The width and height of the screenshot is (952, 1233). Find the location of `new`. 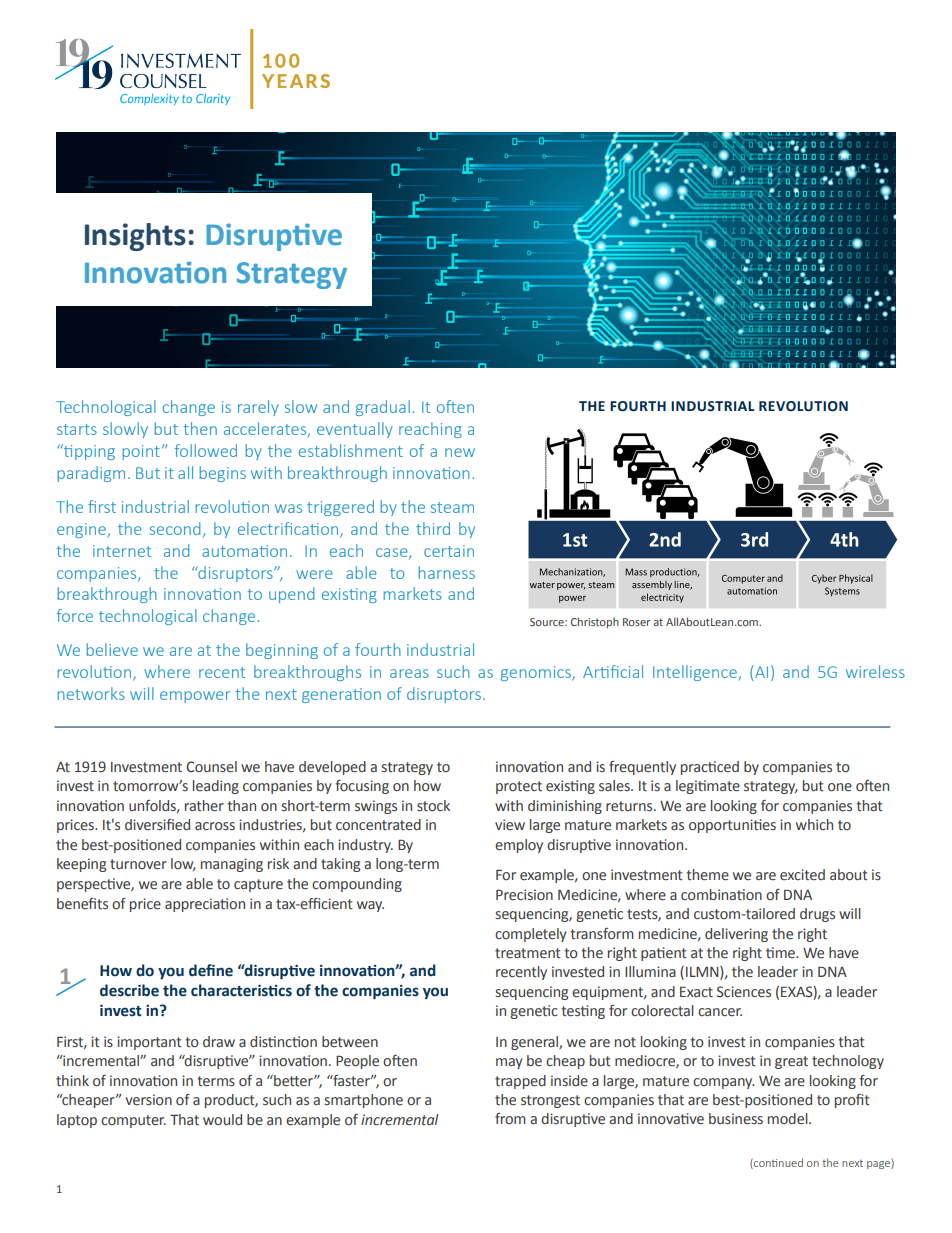

new is located at coordinates (460, 452).
